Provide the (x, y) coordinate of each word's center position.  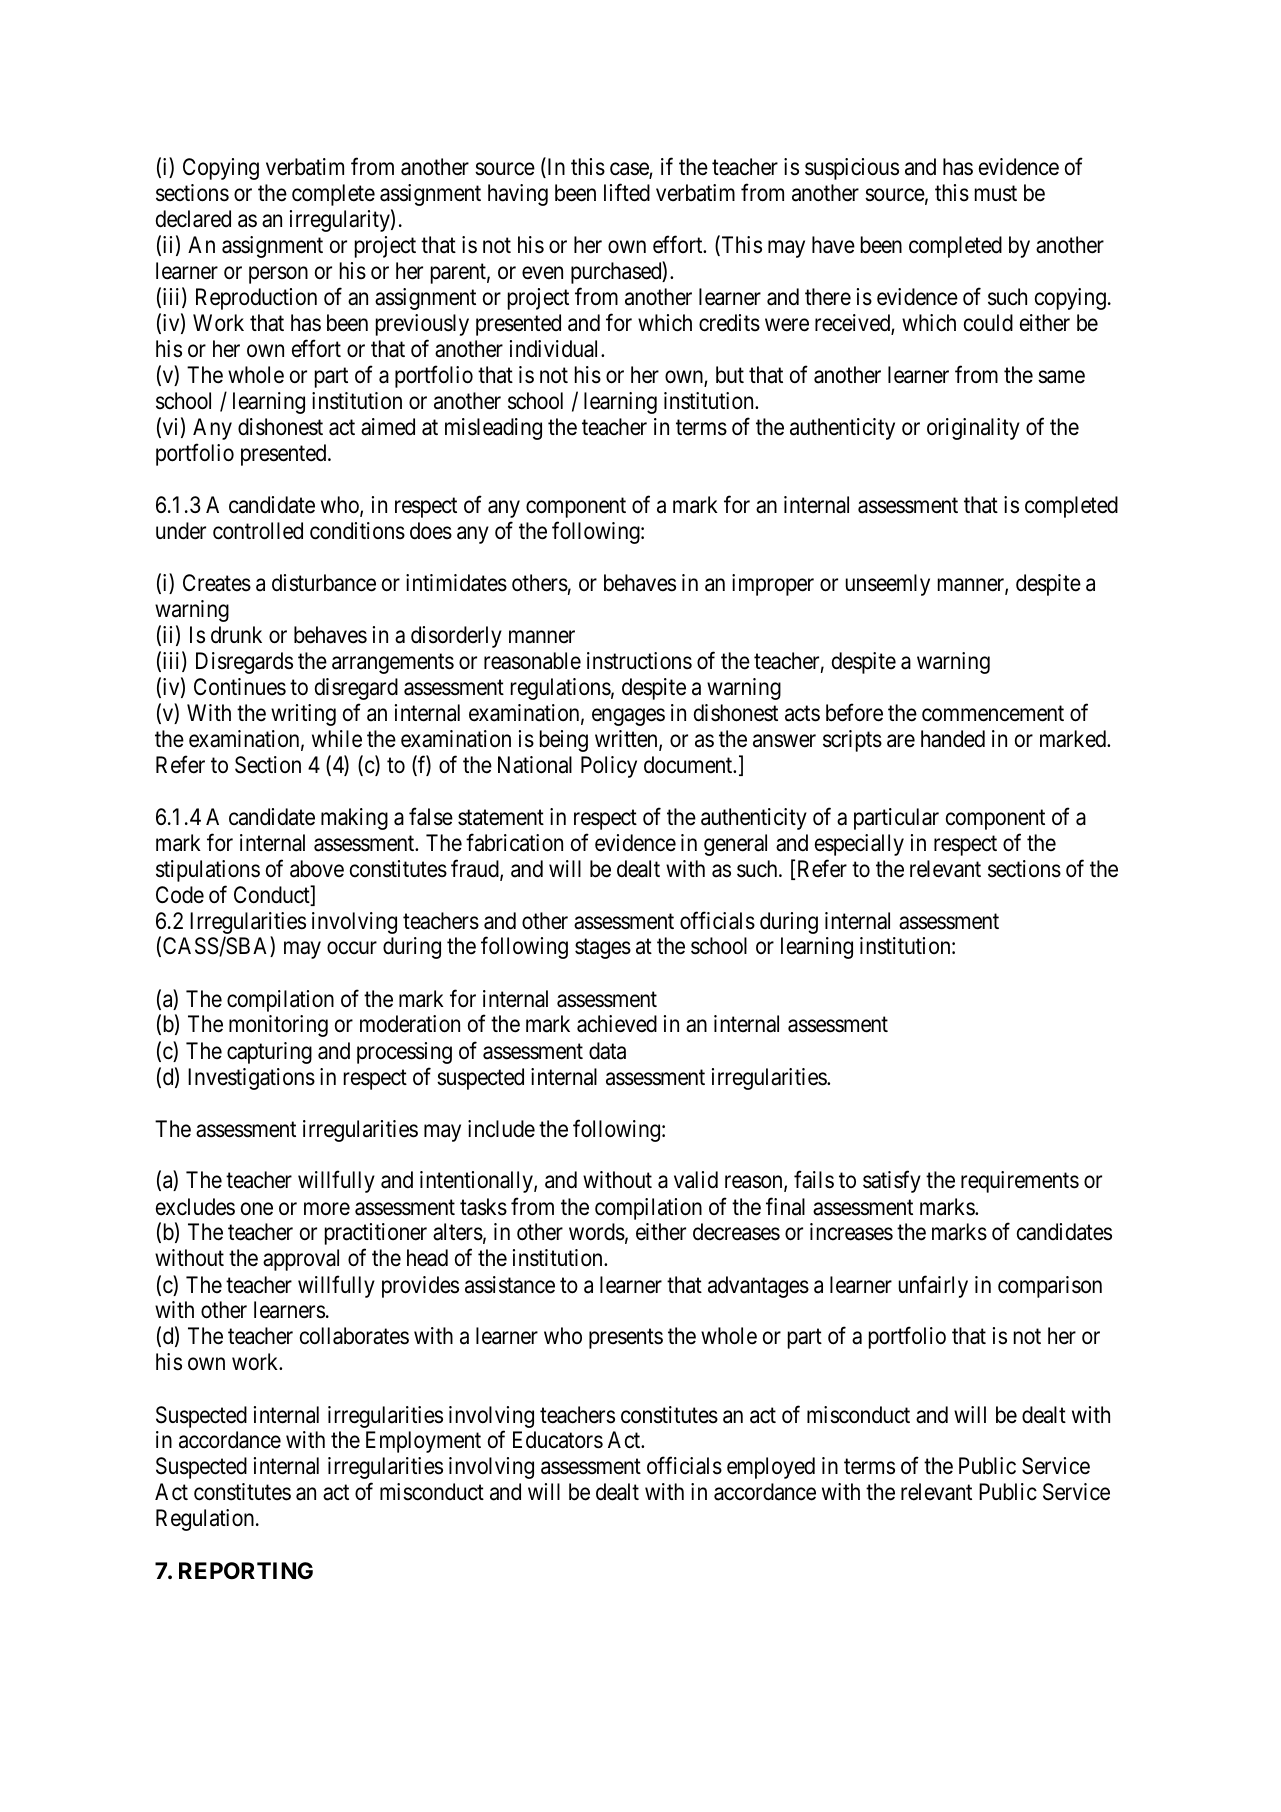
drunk (236, 635)
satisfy (892, 1182)
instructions (639, 661)
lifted (627, 192)
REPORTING (246, 1571)
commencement (993, 714)
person (278, 275)
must (996, 194)
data (607, 1051)
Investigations (251, 1079)
